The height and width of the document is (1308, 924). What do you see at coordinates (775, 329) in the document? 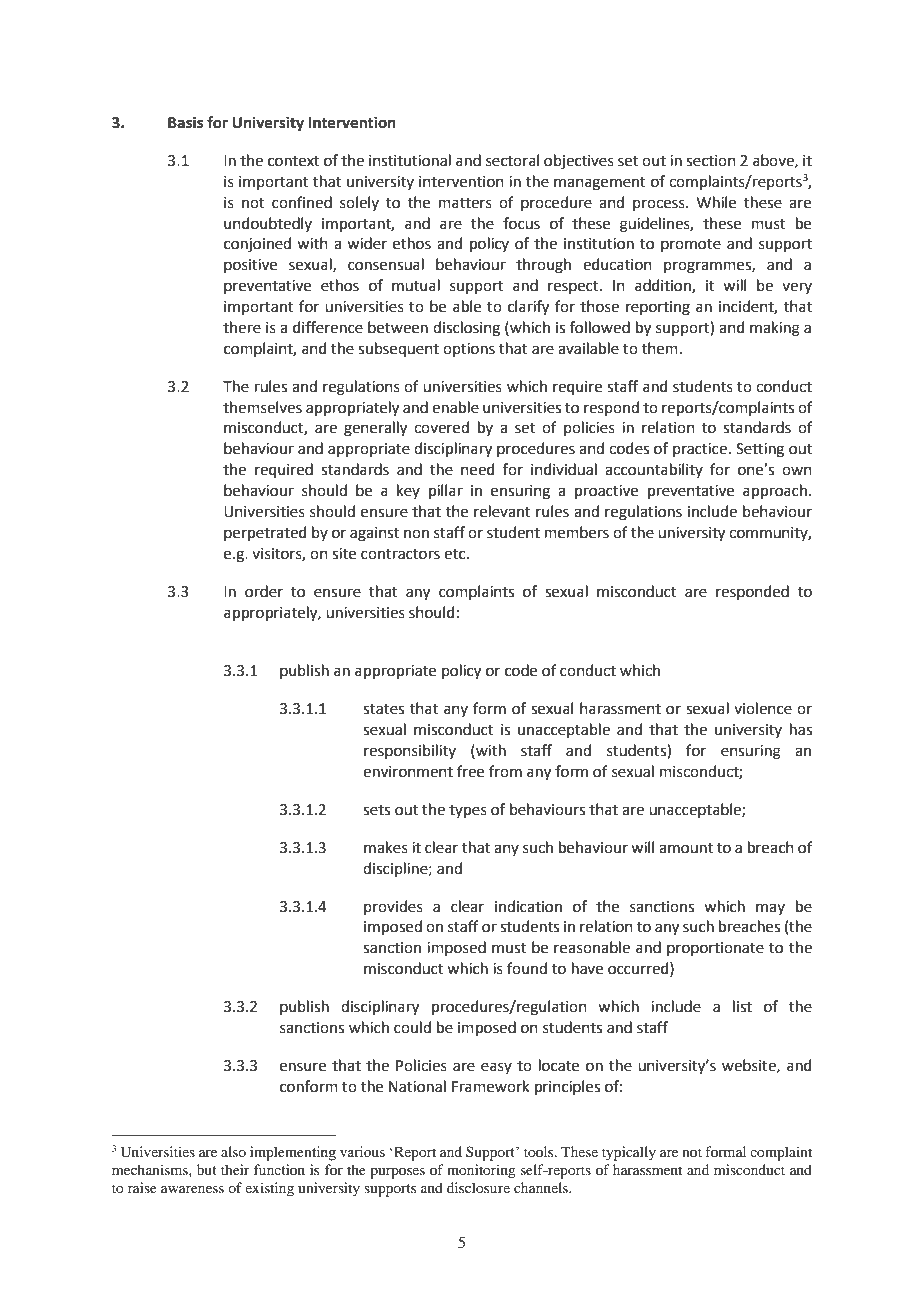
I see `making` at bounding box center [775, 329].
